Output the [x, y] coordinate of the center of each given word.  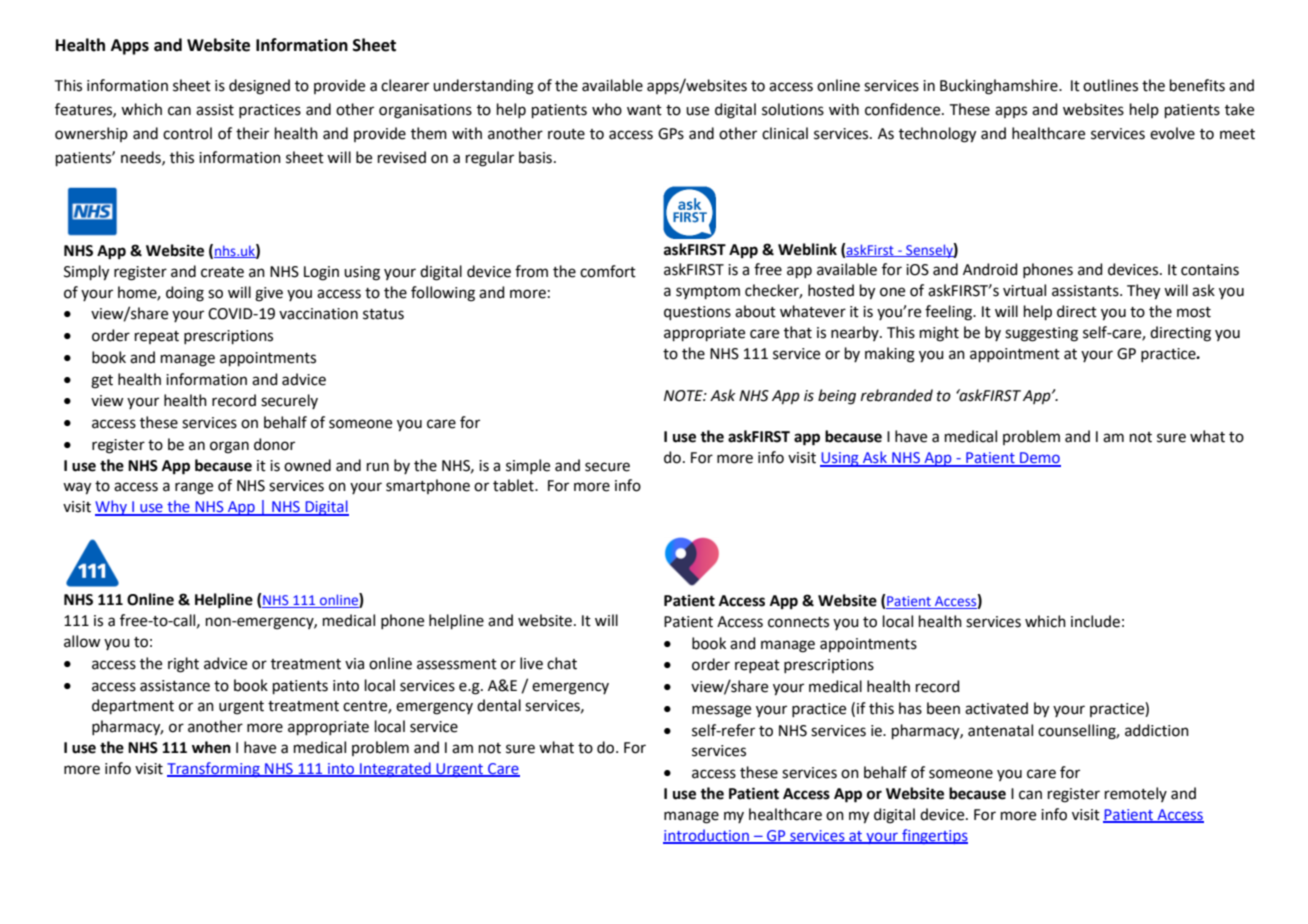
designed [259, 87]
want [644, 110]
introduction [707, 836]
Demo [1039, 459]
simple [528, 466]
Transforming [214, 769]
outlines [1110, 85]
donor [274, 444]
